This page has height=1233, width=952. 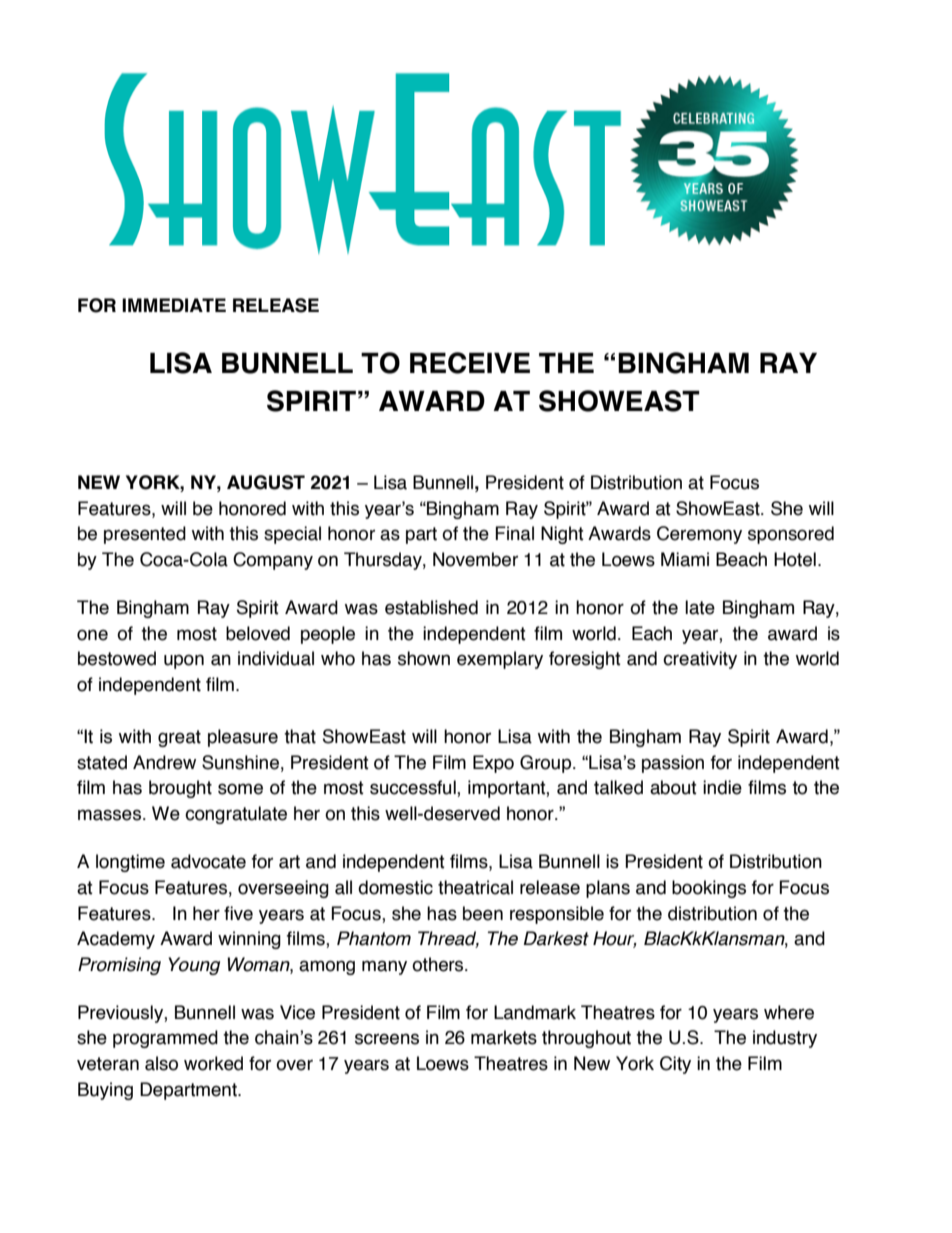 What do you see at coordinates (470, 363) in the page?
I see `RECEIVE` at bounding box center [470, 363].
